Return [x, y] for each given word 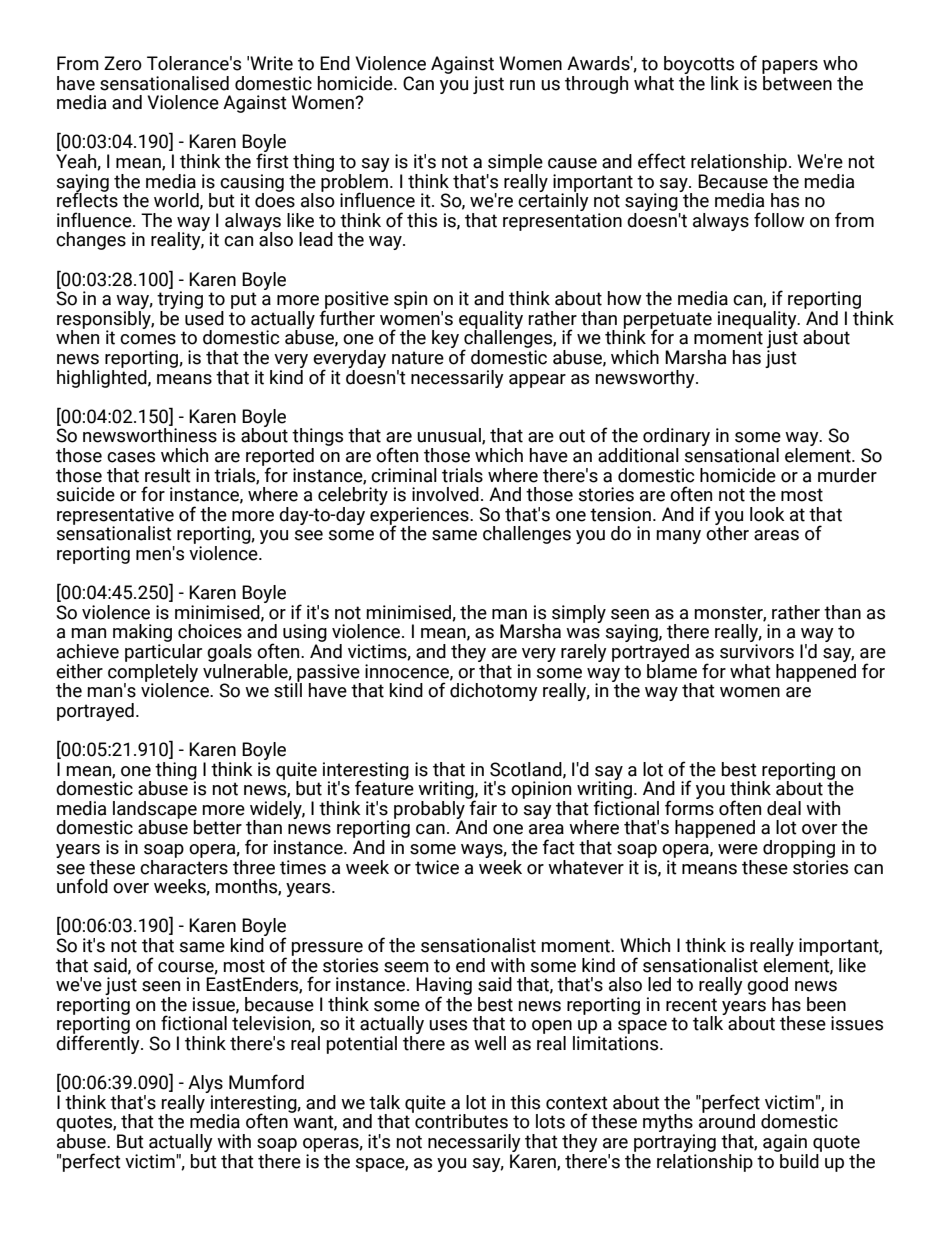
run [522, 85]
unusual [450, 436]
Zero [123, 63]
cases [131, 457]
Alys [205, 1085]
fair [482, 807]
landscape [155, 811]
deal [784, 808]
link [725, 83]
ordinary [675, 438]
